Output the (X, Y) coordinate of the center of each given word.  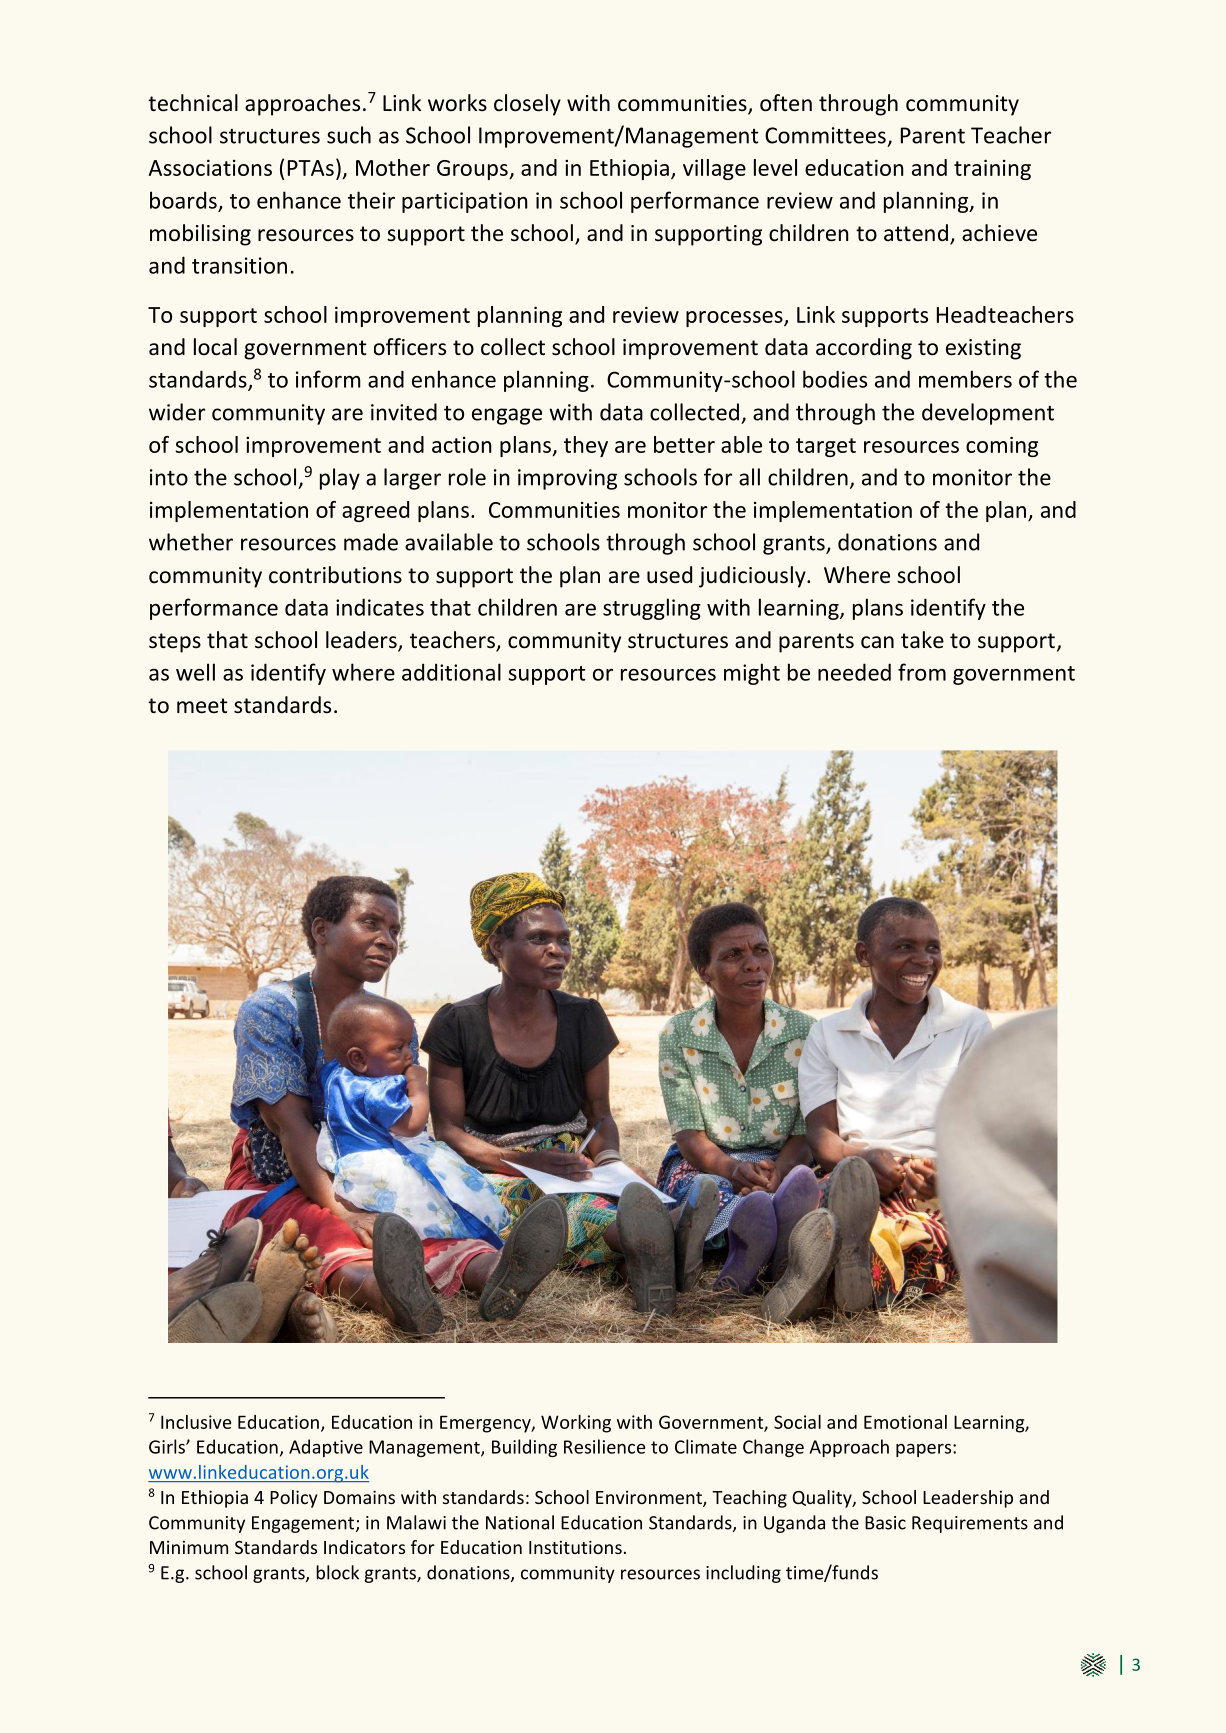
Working (576, 1424)
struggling (652, 609)
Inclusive (196, 1422)
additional (451, 672)
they (586, 446)
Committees (825, 135)
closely (527, 105)
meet (202, 706)
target (826, 447)
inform (328, 379)
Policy (294, 1499)
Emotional (905, 1422)
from (922, 672)
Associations (210, 167)
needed (854, 672)
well (195, 672)
